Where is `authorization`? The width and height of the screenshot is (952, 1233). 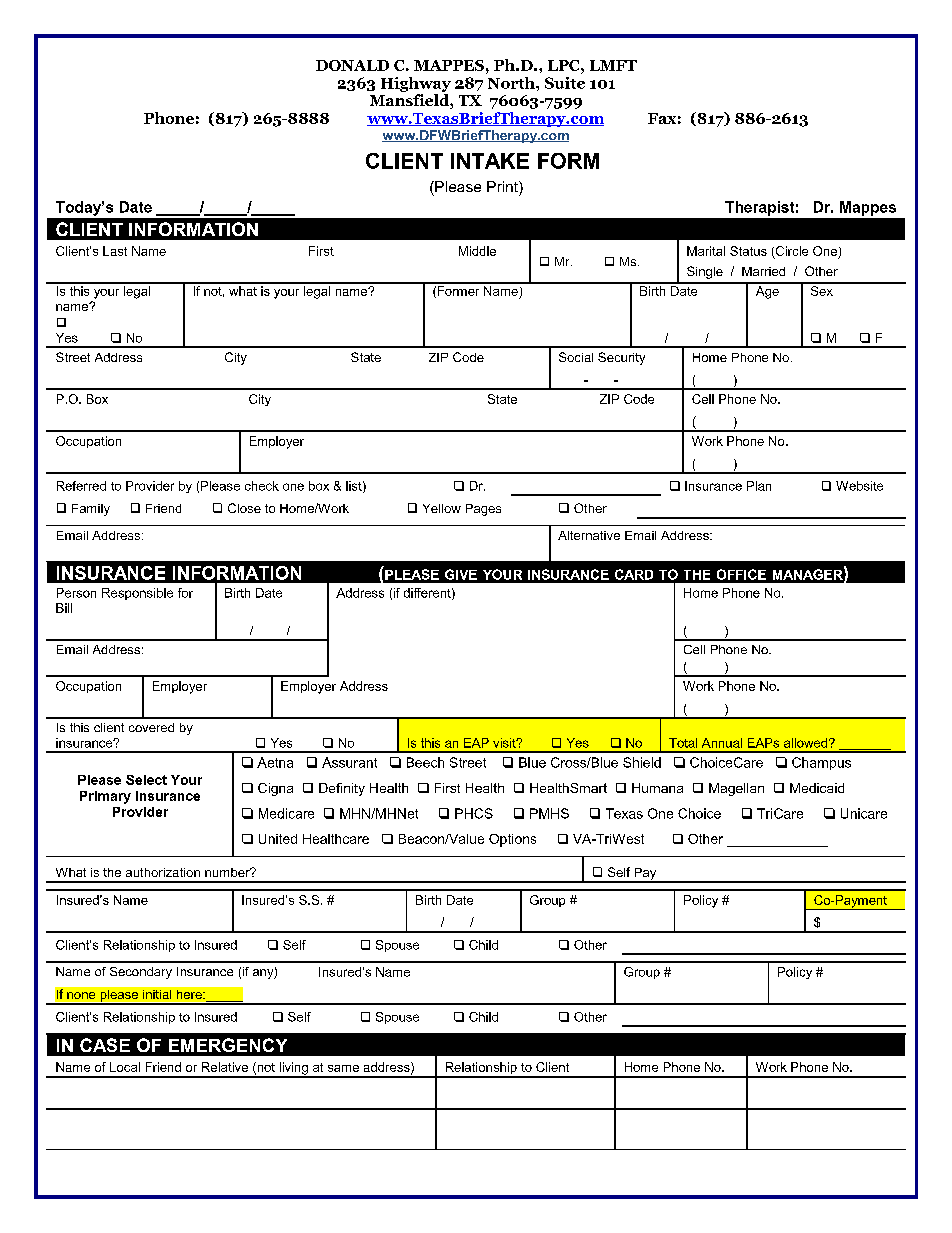 authorization is located at coordinates (163, 872).
